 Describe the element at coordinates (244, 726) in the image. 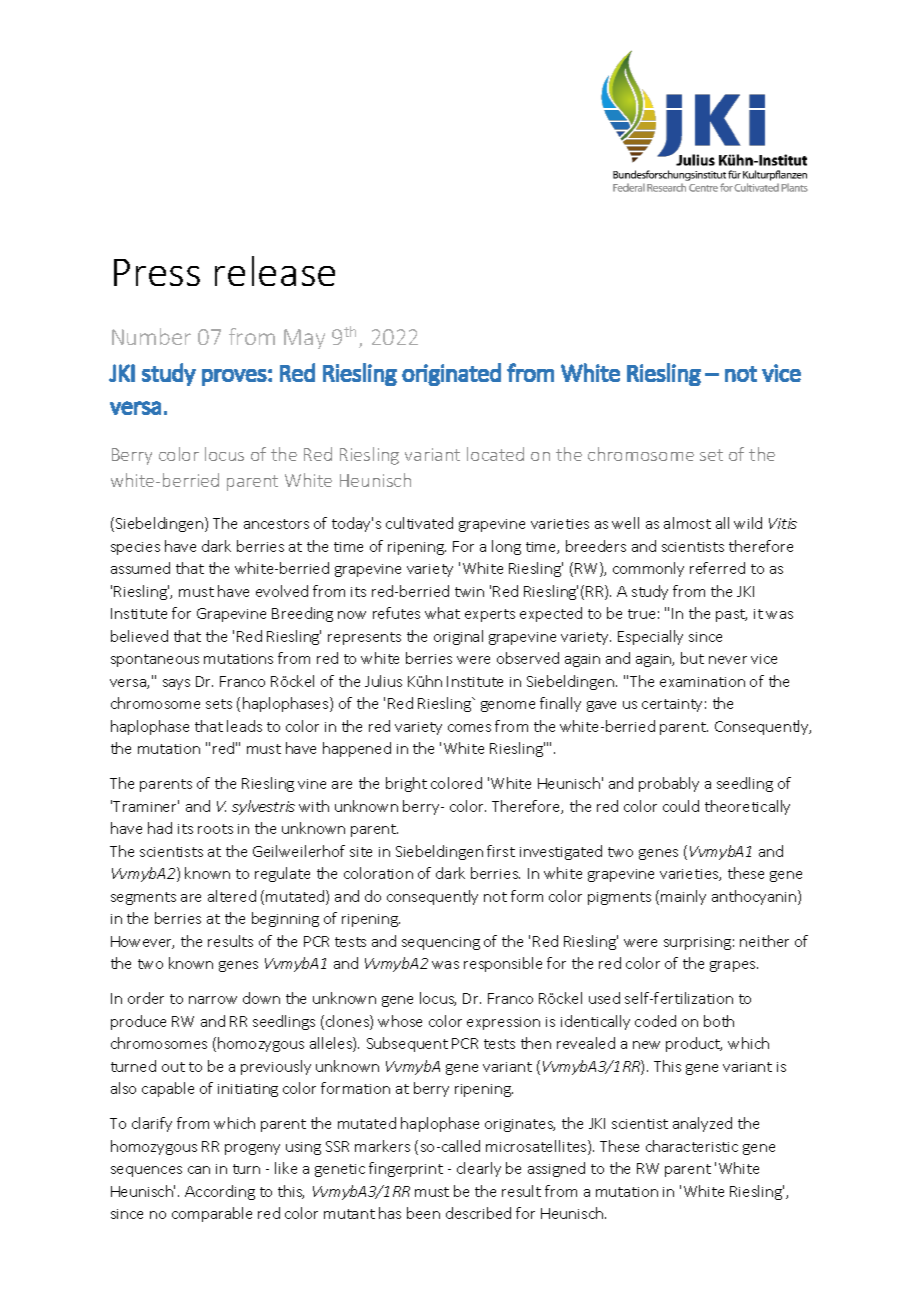

I see `leads` at that location.
